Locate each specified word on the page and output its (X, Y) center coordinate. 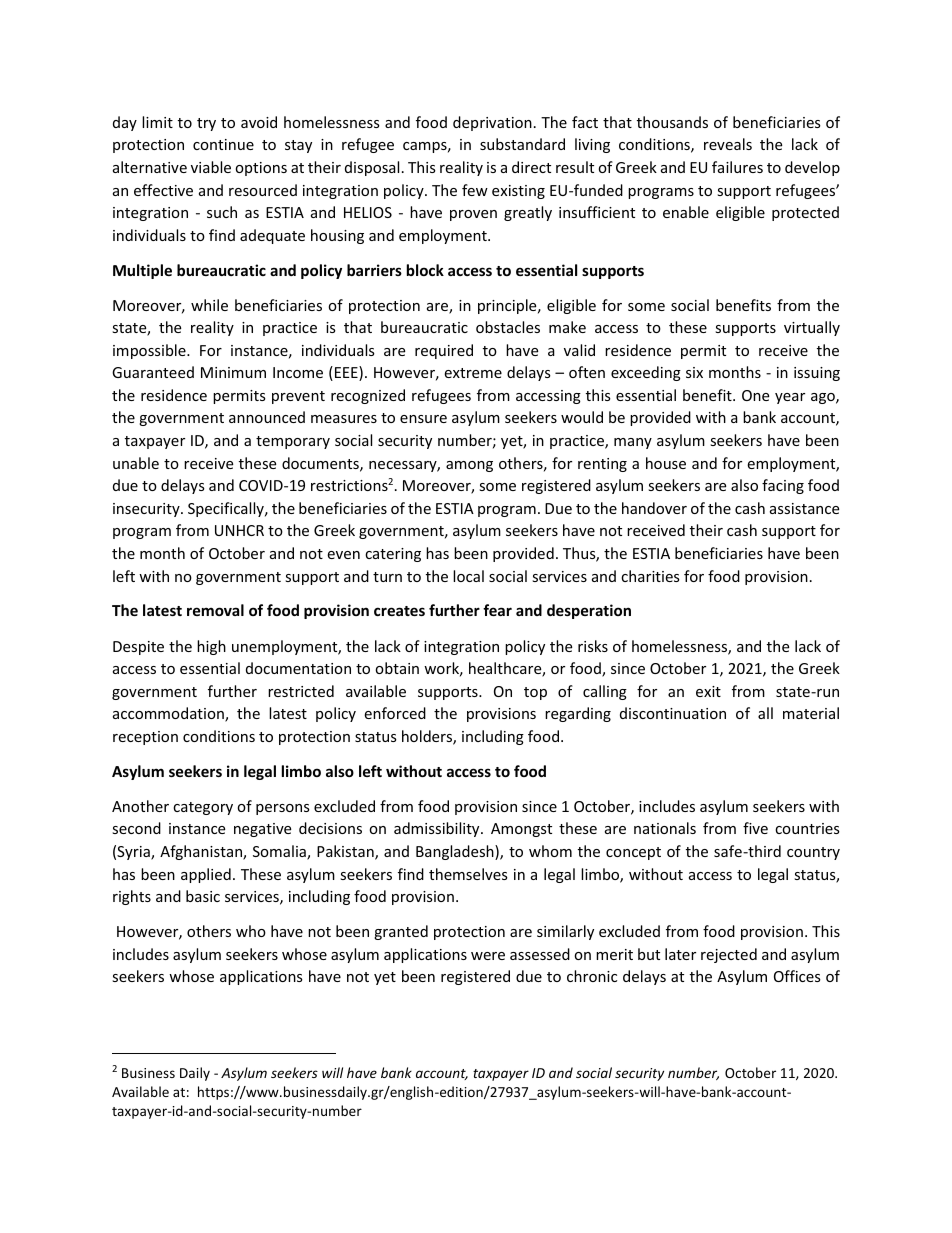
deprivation (492, 123)
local (468, 576)
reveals (728, 144)
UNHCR (239, 530)
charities (650, 576)
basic (203, 896)
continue (223, 144)
